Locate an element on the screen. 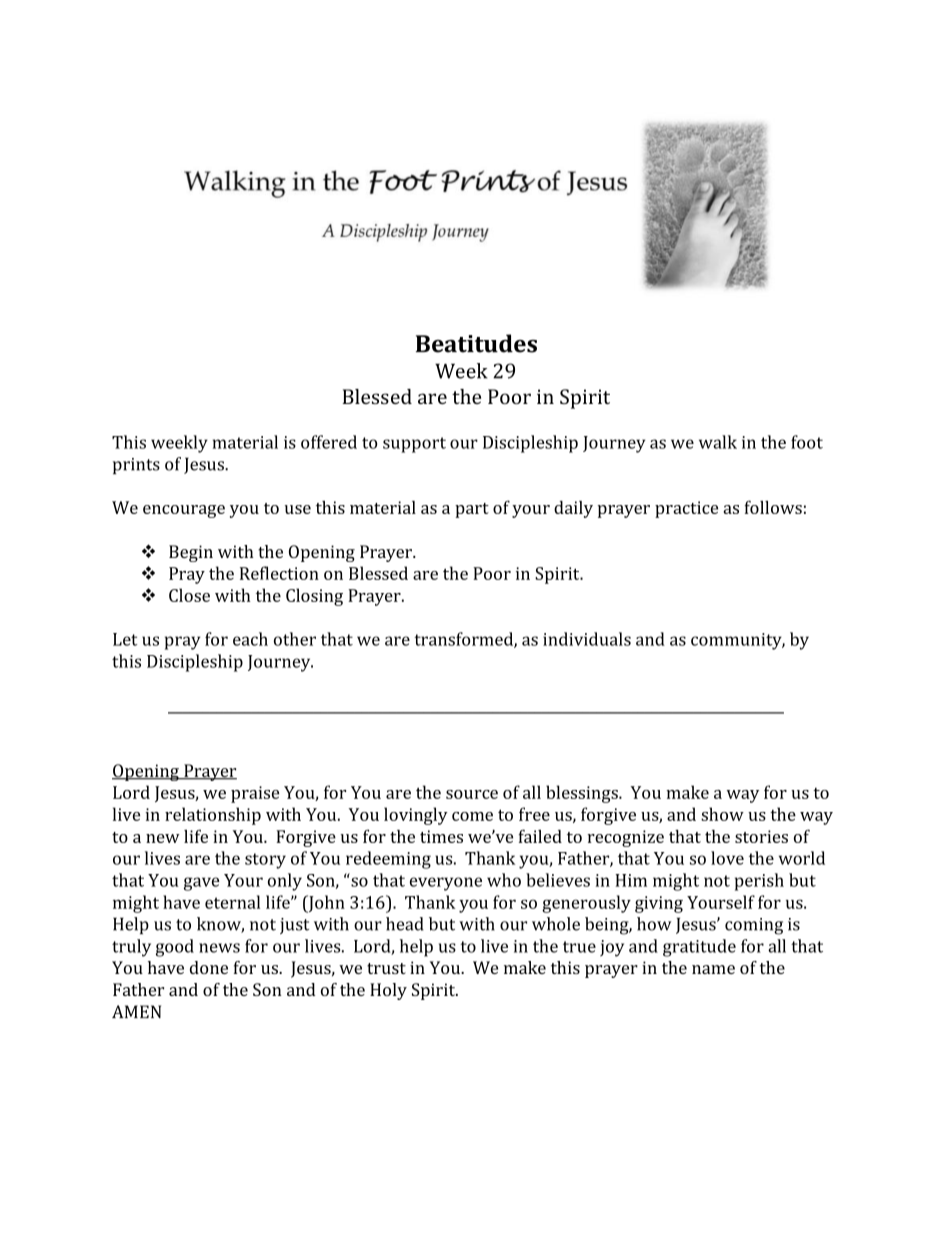 This screenshot has height=1233, width=952. blessings is located at coordinates (583, 794).
